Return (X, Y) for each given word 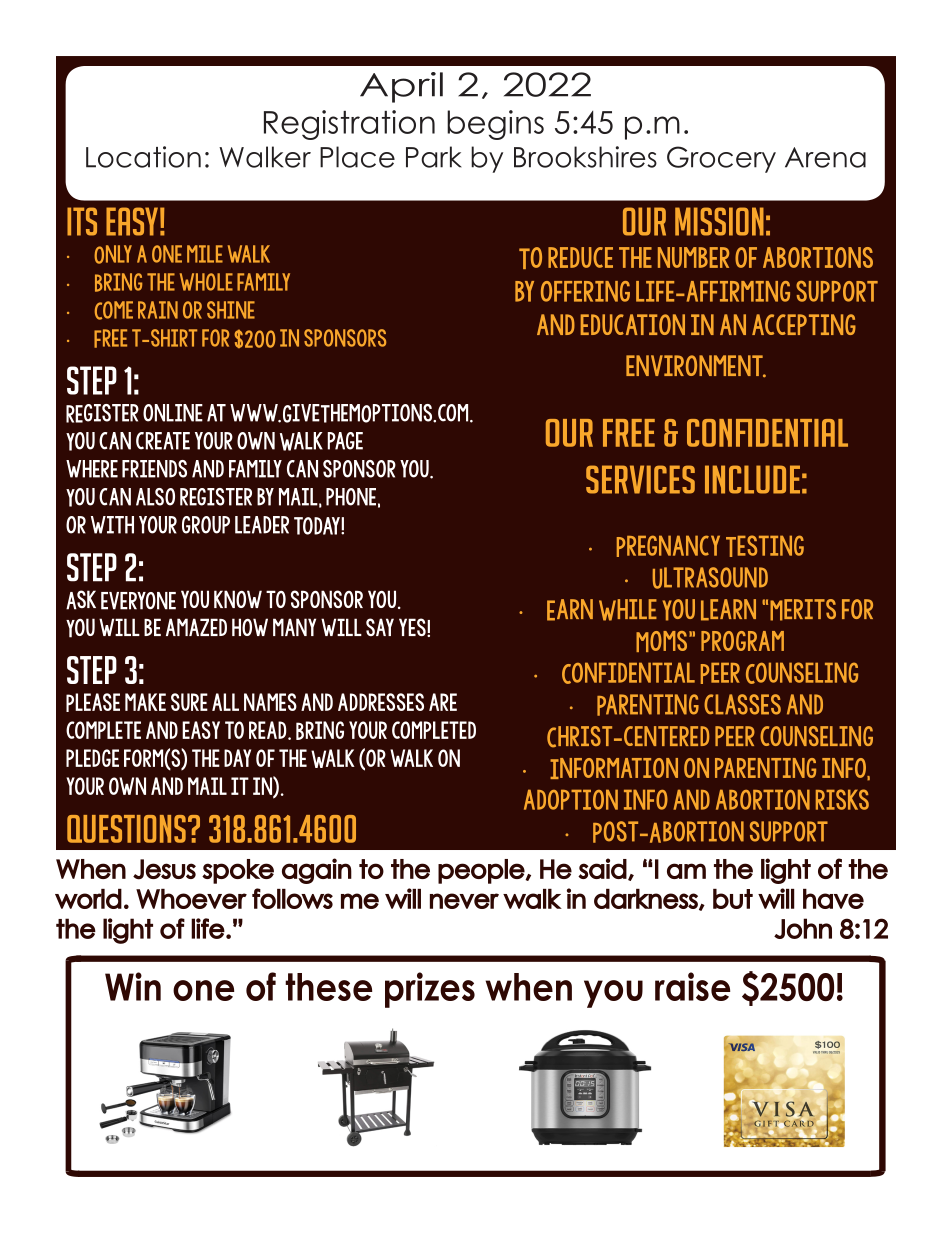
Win (133, 986)
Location (143, 157)
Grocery (721, 159)
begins (495, 125)
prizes (430, 990)
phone (351, 497)
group (206, 525)
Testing (765, 546)
